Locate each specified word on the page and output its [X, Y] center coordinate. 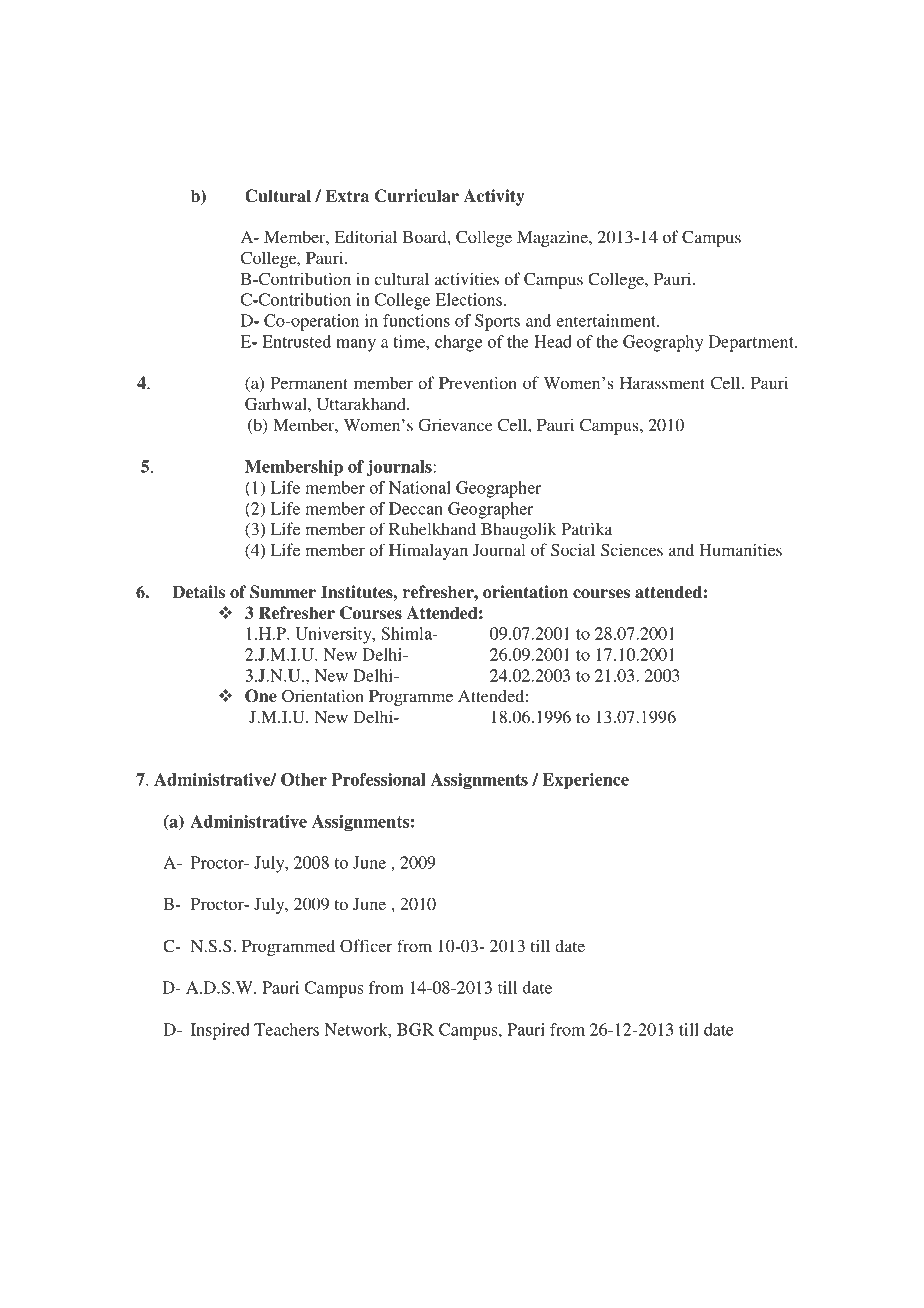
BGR [415, 1029]
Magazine [553, 238]
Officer [366, 946]
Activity [493, 197]
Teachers [286, 1029]
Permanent [309, 383]
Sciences [632, 550]
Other [304, 779]
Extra [347, 196]
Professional [378, 779]
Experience [585, 781]
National [420, 487]
